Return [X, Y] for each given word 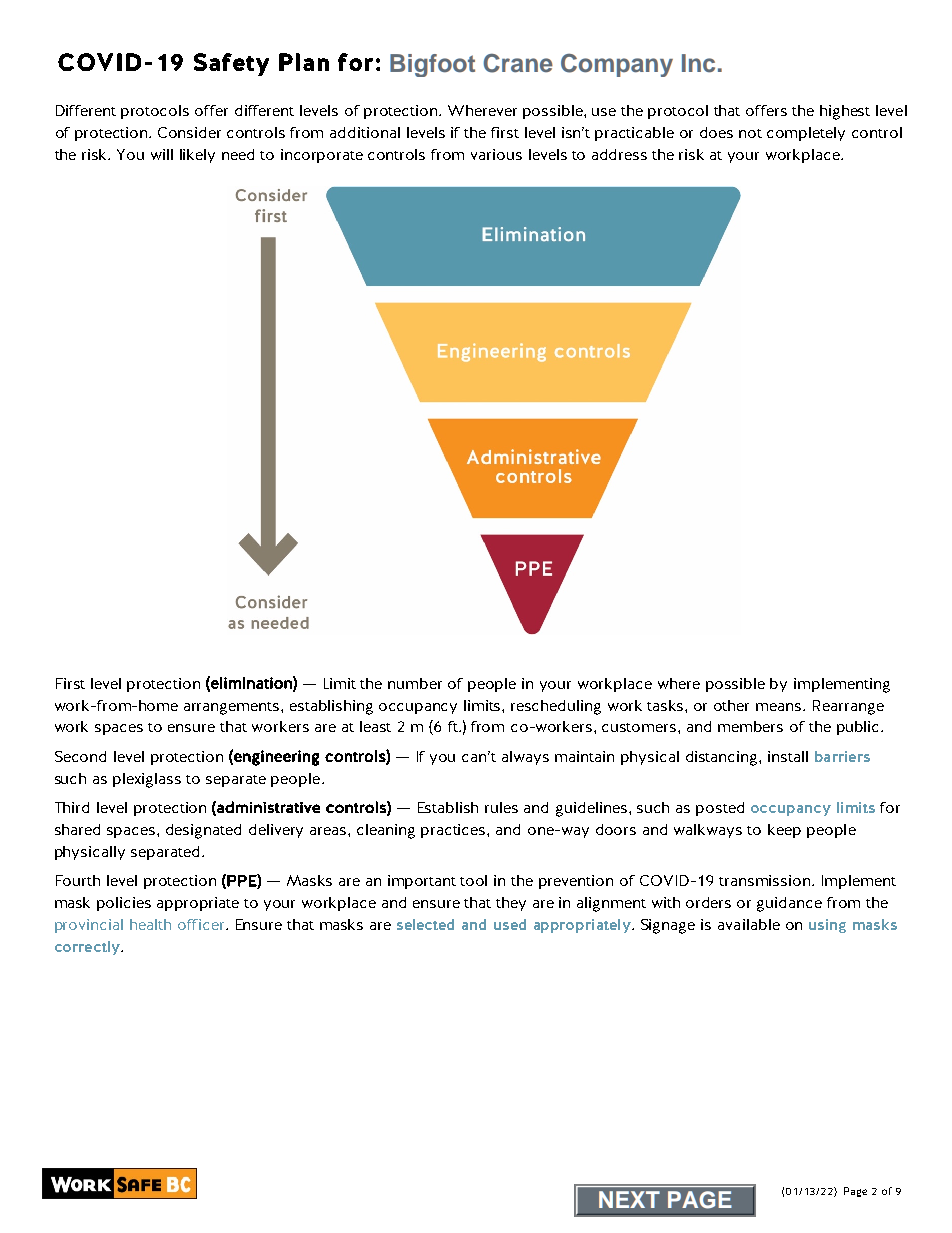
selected [425, 924]
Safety [231, 64]
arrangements [233, 708]
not [750, 133]
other [731, 705]
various [496, 154]
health [150, 924]
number [415, 683]
